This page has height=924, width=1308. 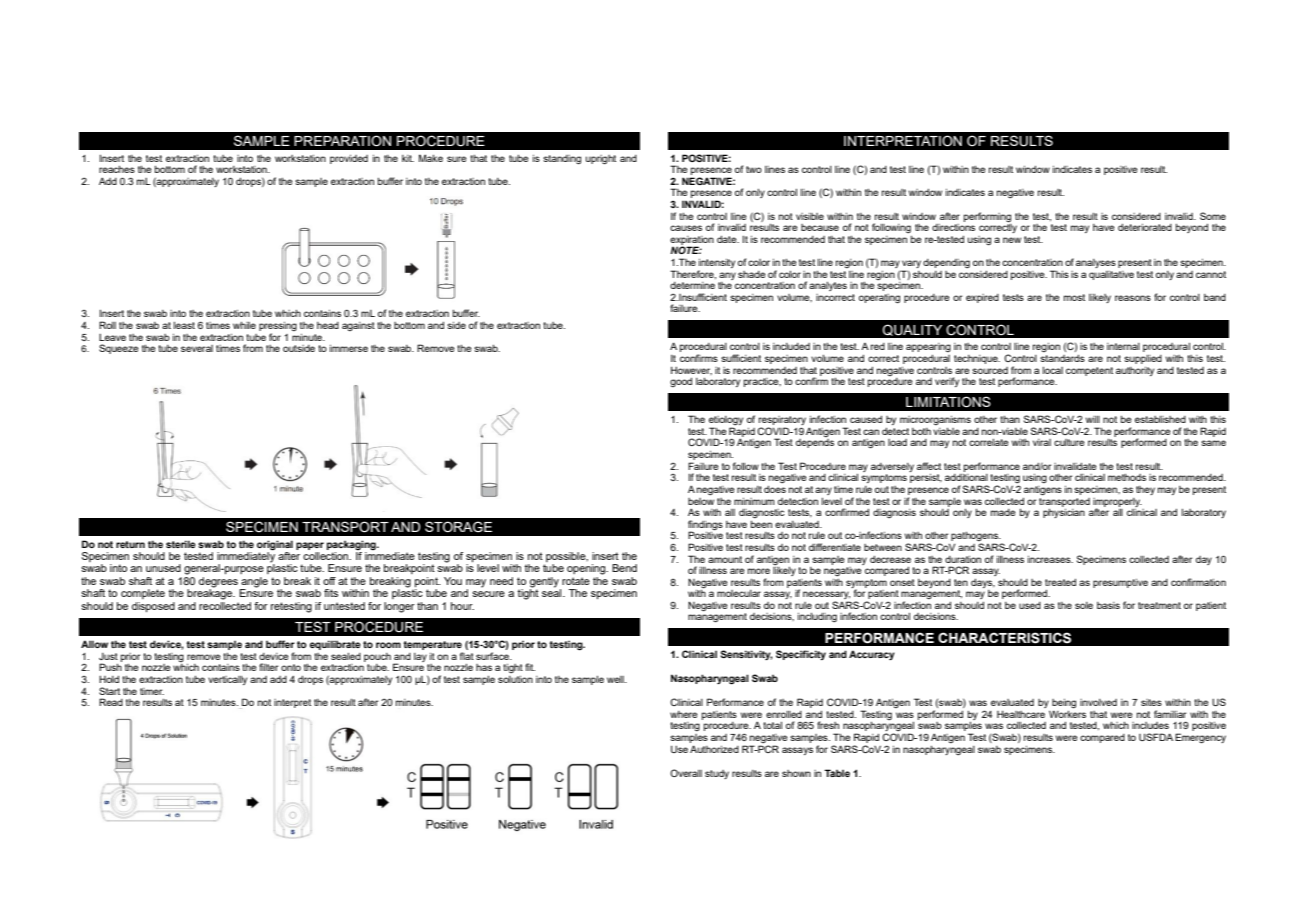 I want to click on molecular, so click(x=739, y=593).
